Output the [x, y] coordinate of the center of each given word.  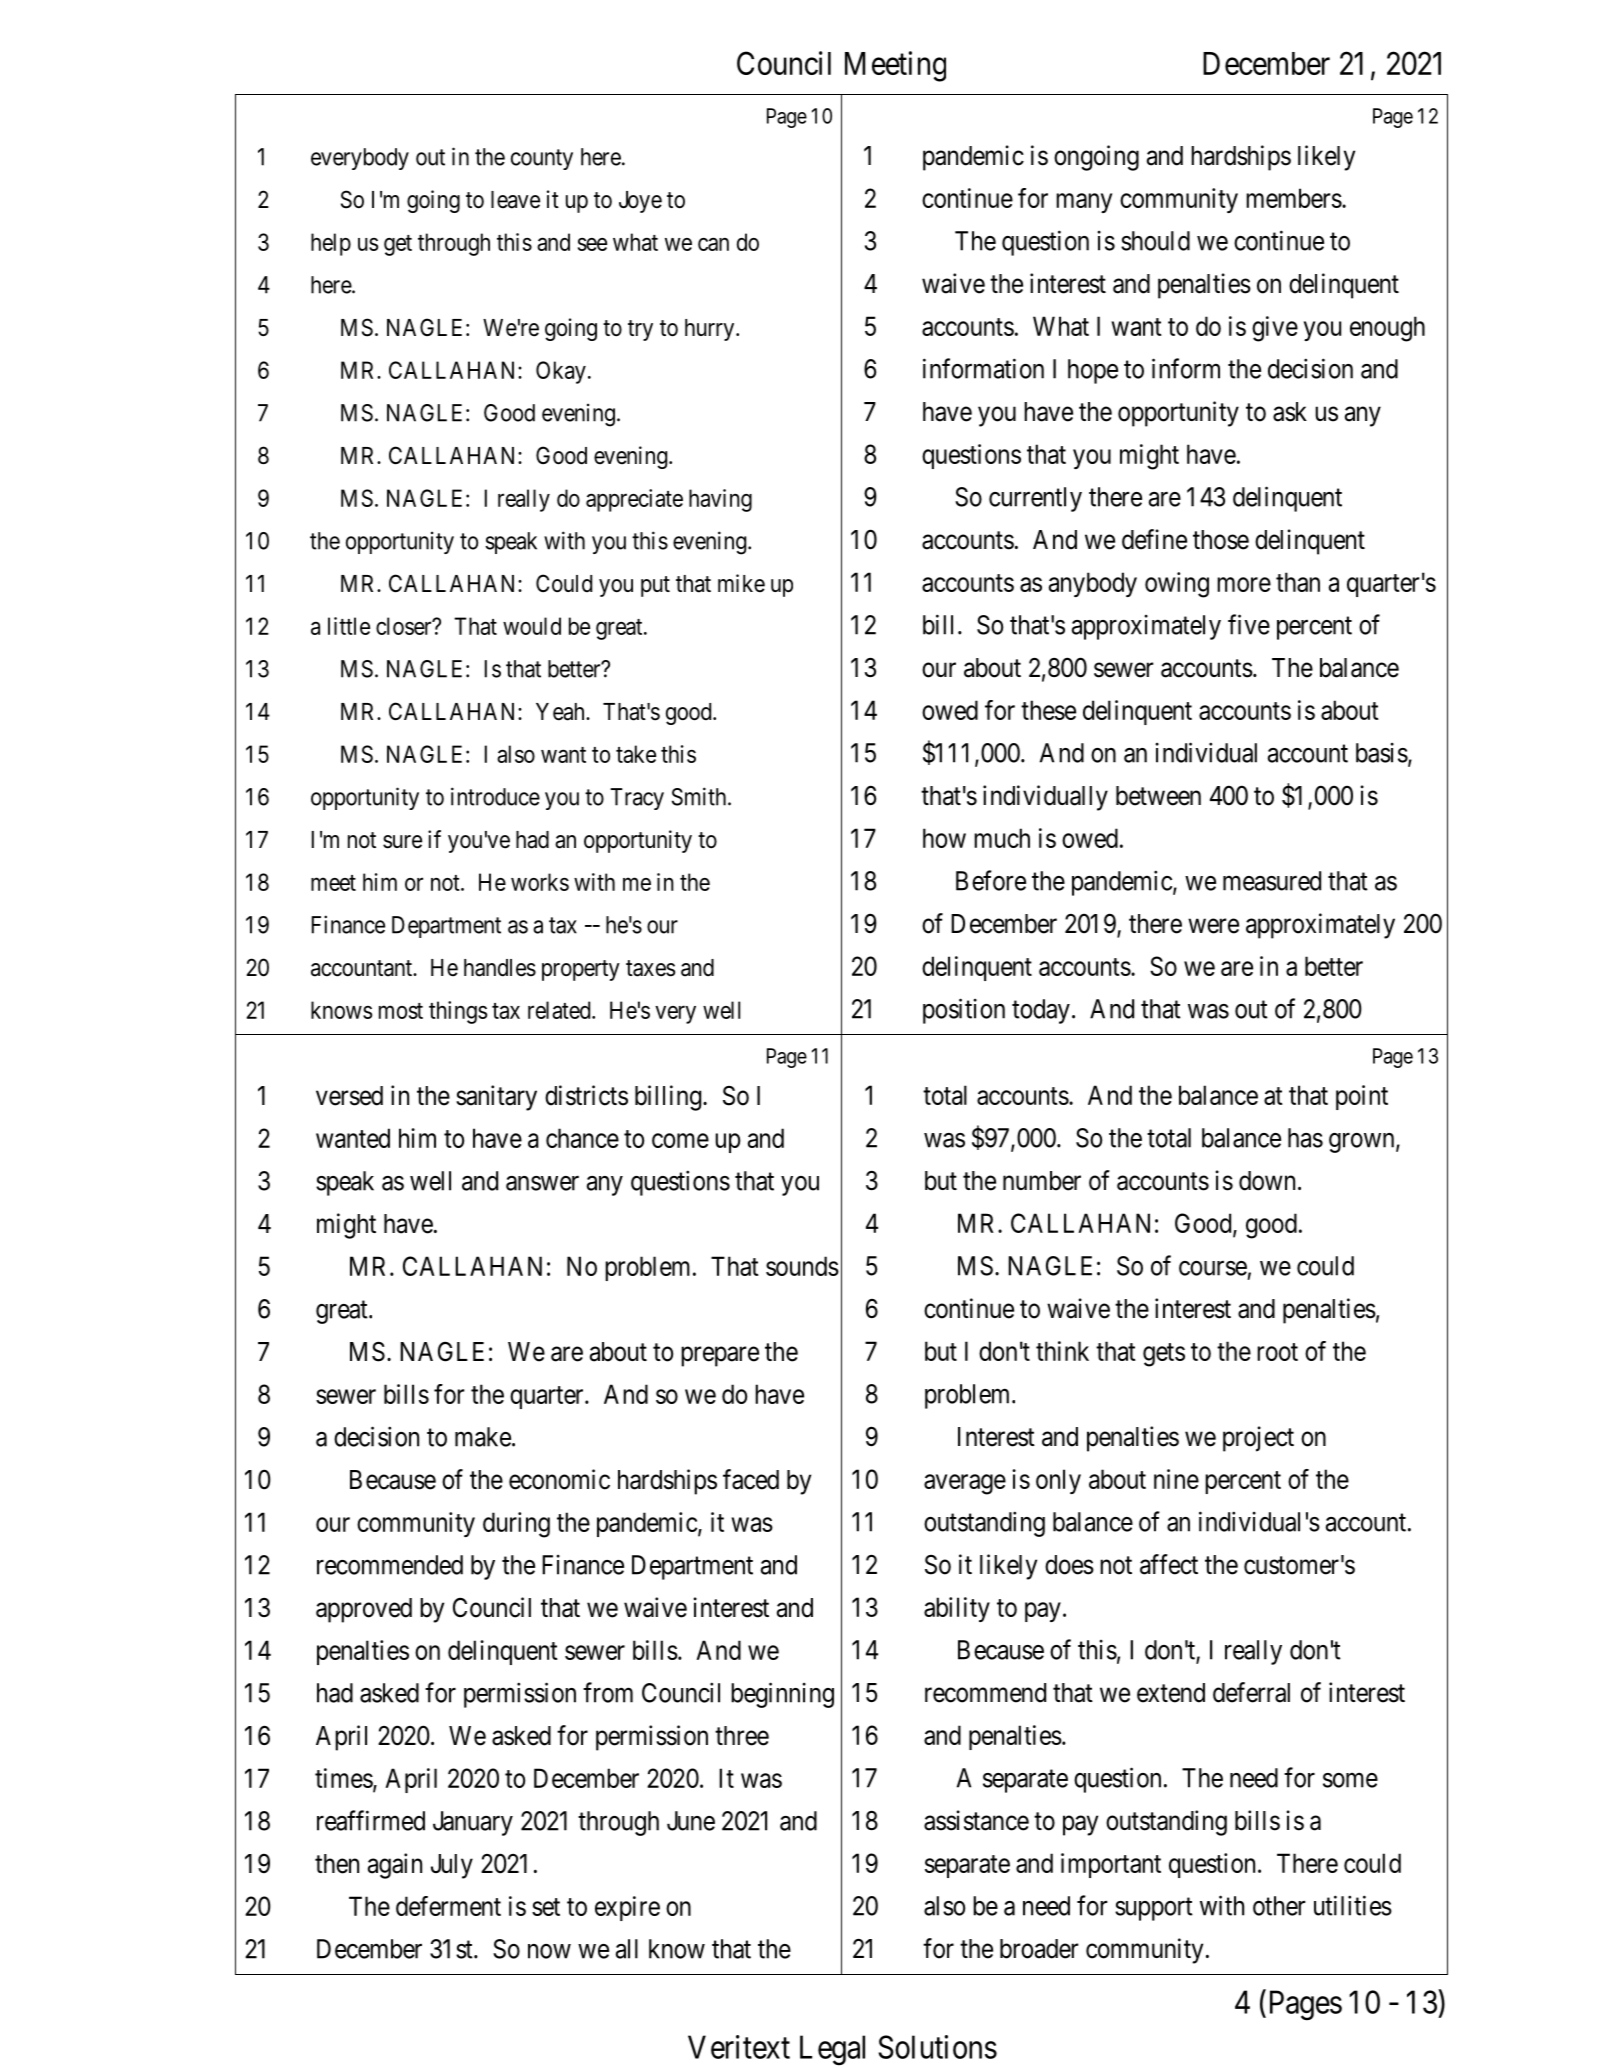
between [1158, 796]
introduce [495, 796]
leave [515, 200]
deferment [448, 1906]
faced [751, 1479]
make [483, 1437]
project [1258, 1439]
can [713, 244]
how [944, 838]
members [1294, 198]
